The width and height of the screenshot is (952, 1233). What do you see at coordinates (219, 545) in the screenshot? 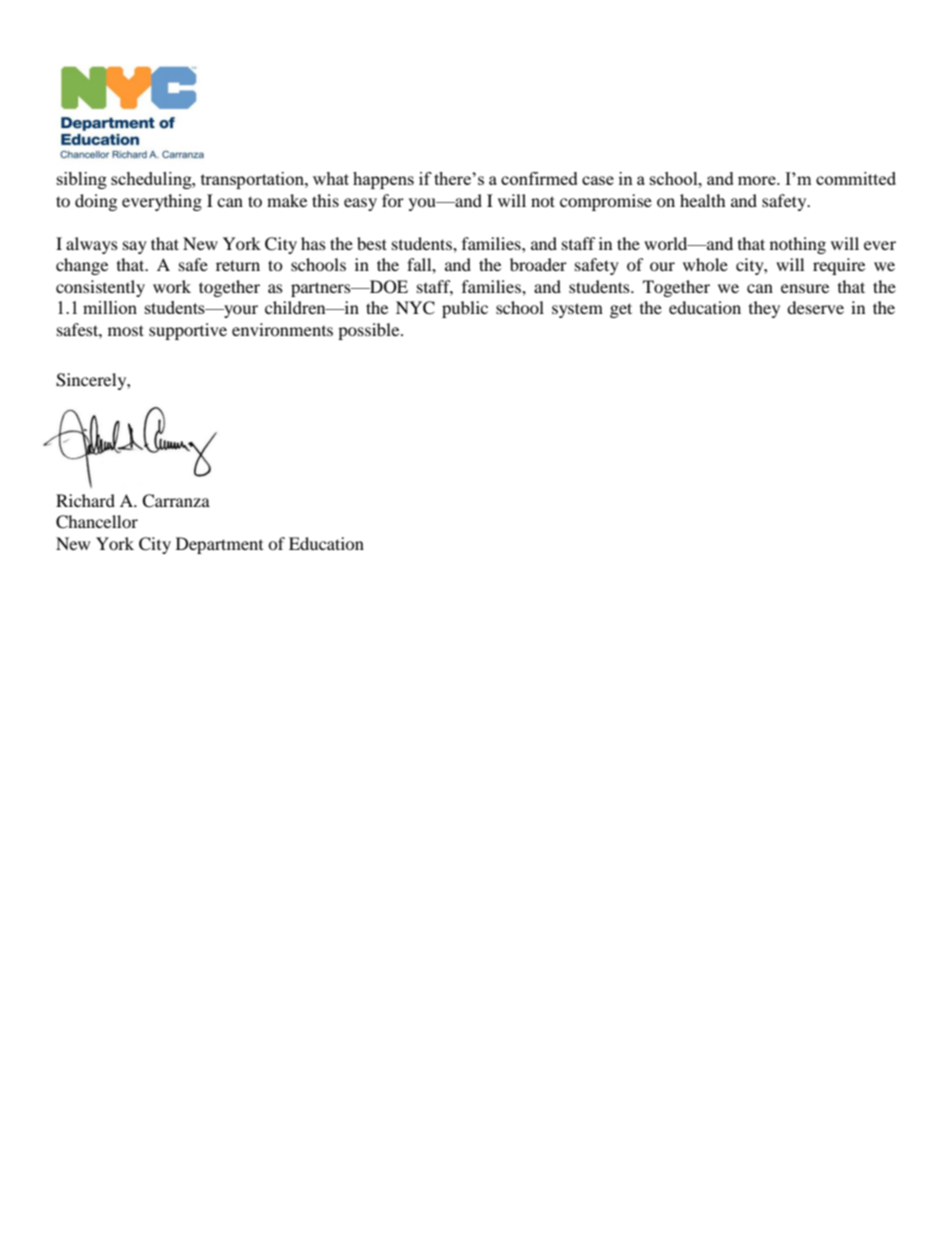
I see `Department` at bounding box center [219, 545].
